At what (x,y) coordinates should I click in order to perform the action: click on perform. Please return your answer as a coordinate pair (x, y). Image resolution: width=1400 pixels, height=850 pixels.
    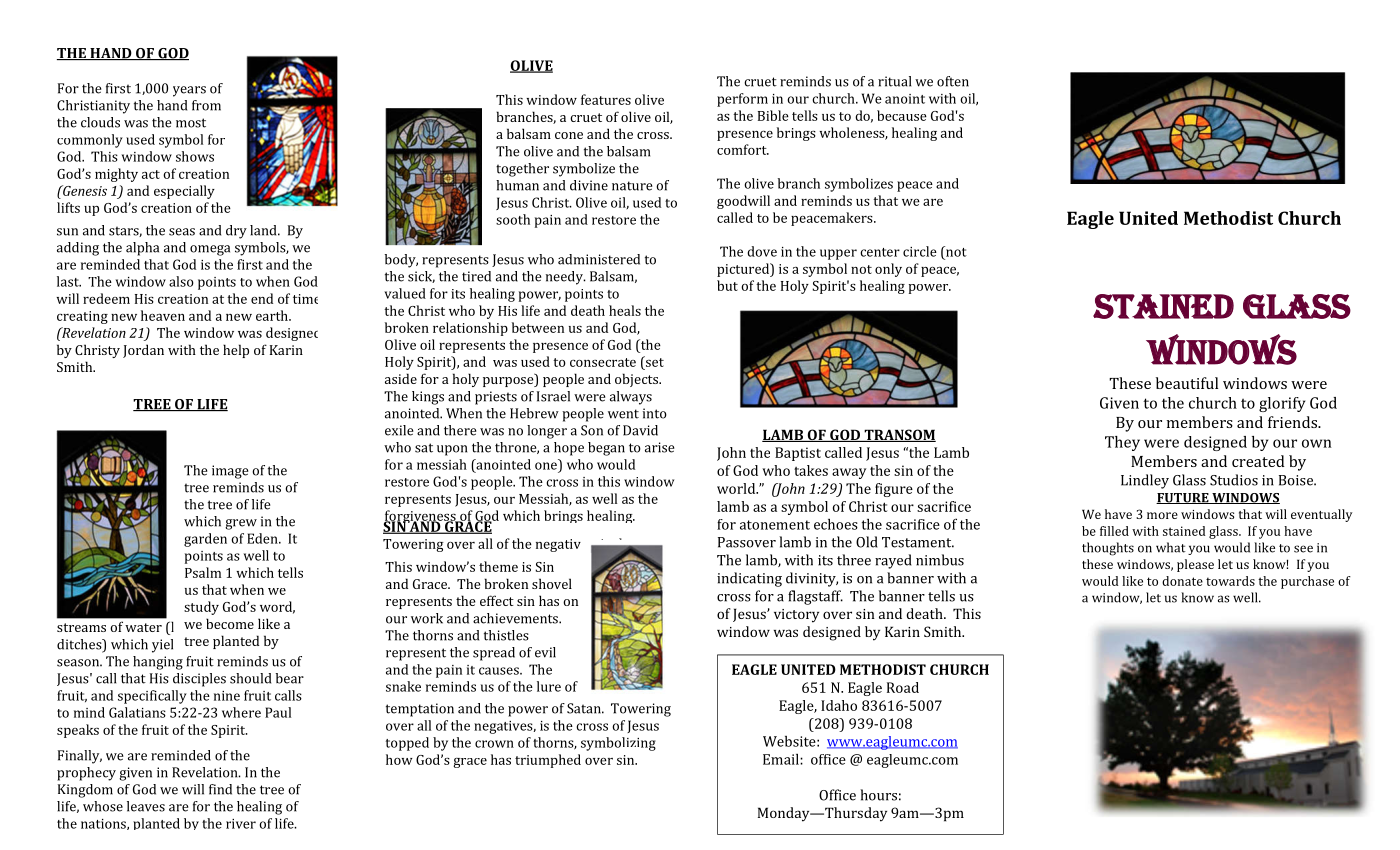
    Looking at the image, I should click on (742, 100).
